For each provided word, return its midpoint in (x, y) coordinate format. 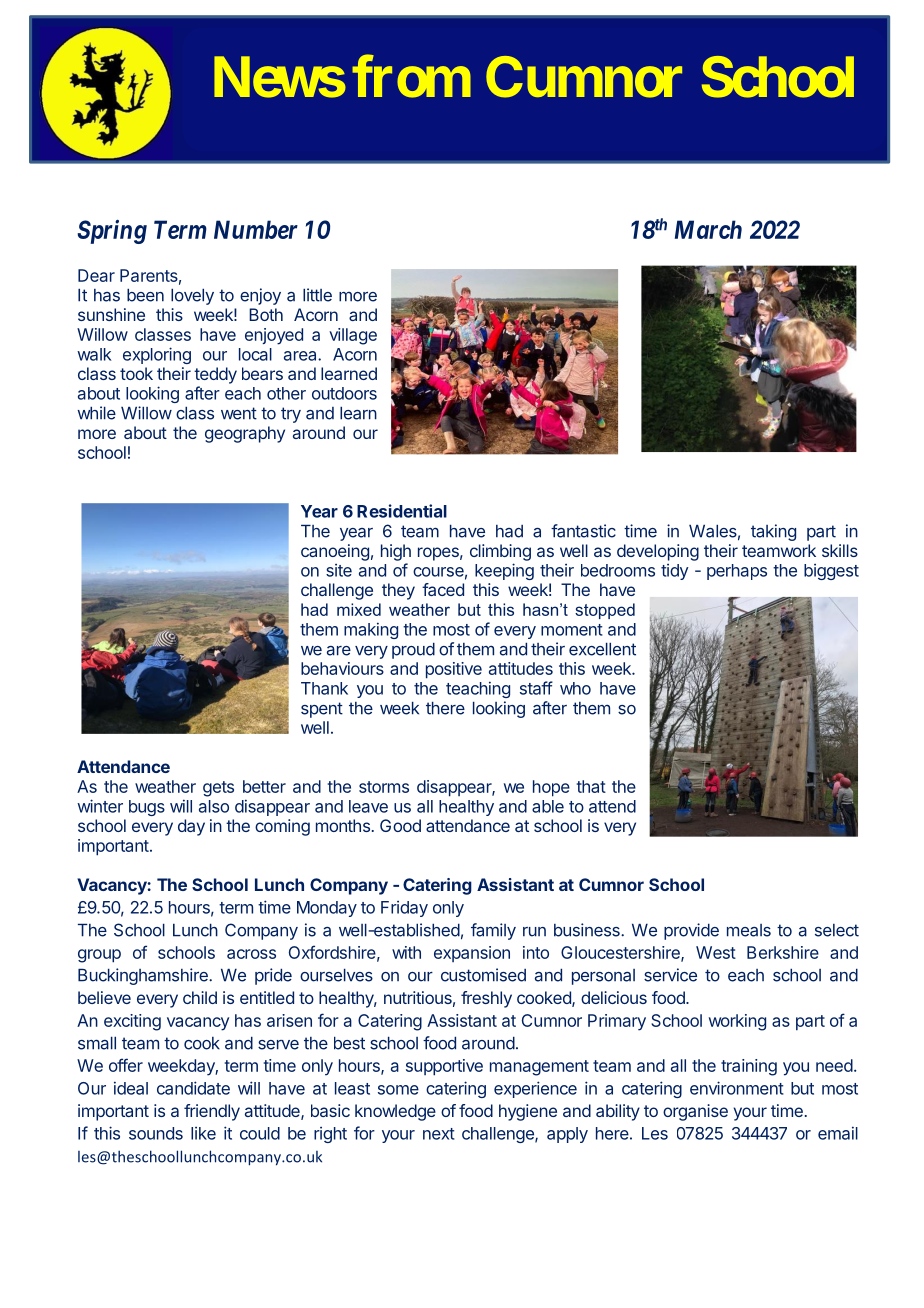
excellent (602, 649)
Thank (324, 688)
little (317, 295)
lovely (192, 296)
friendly (212, 1112)
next (439, 1134)
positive (454, 670)
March (708, 229)
